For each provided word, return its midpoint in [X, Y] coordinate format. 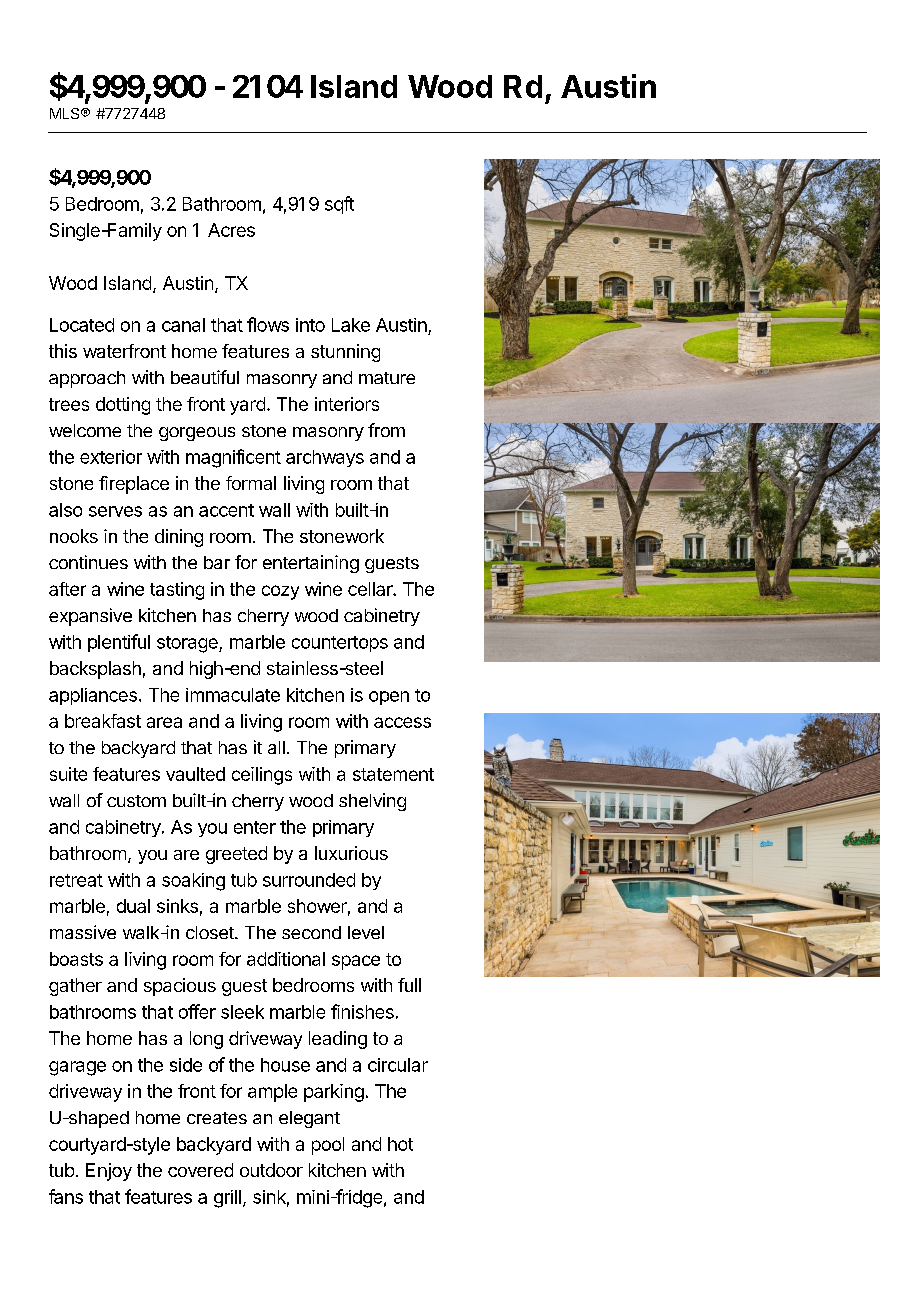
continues [88, 562]
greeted [236, 855]
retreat [76, 880]
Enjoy [109, 1172]
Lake [351, 325]
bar [217, 562]
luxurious [351, 853]
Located [82, 325]
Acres [231, 230]
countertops [340, 644]
